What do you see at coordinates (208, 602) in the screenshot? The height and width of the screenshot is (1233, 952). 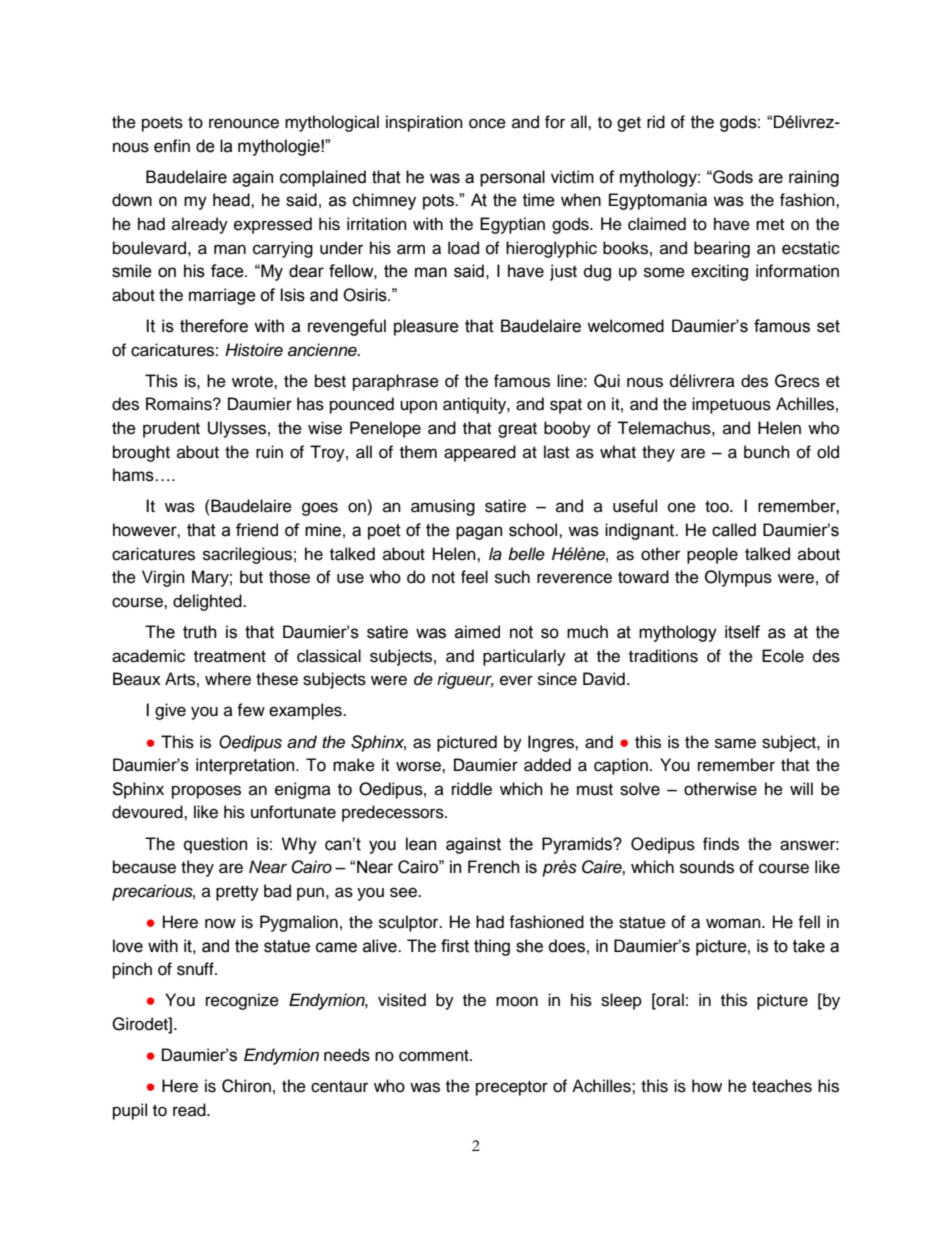 I see `delighted` at bounding box center [208, 602].
